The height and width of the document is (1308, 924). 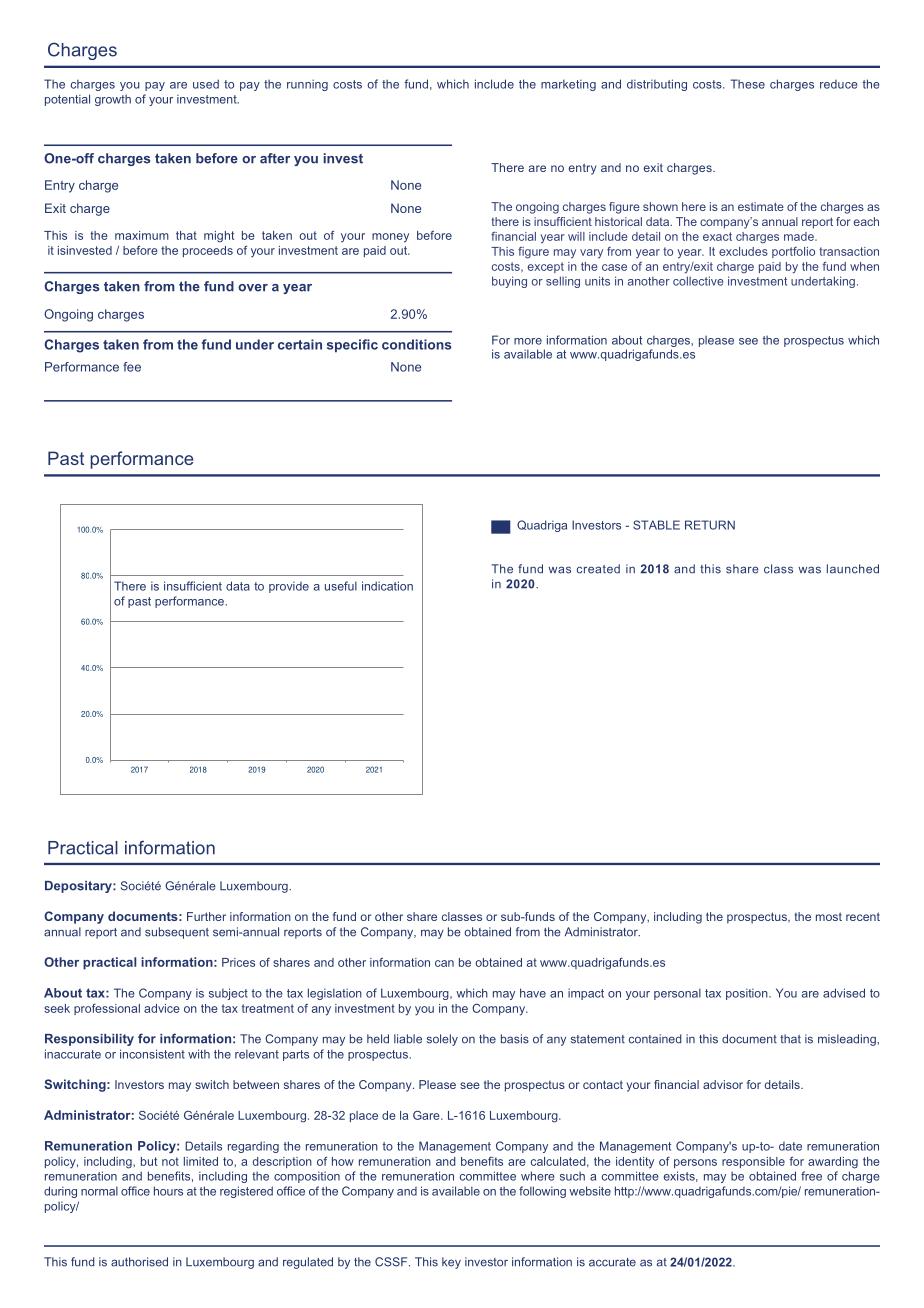 What do you see at coordinates (139, 1262) in the document?
I see `authorised` at bounding box center [139, 1262].
